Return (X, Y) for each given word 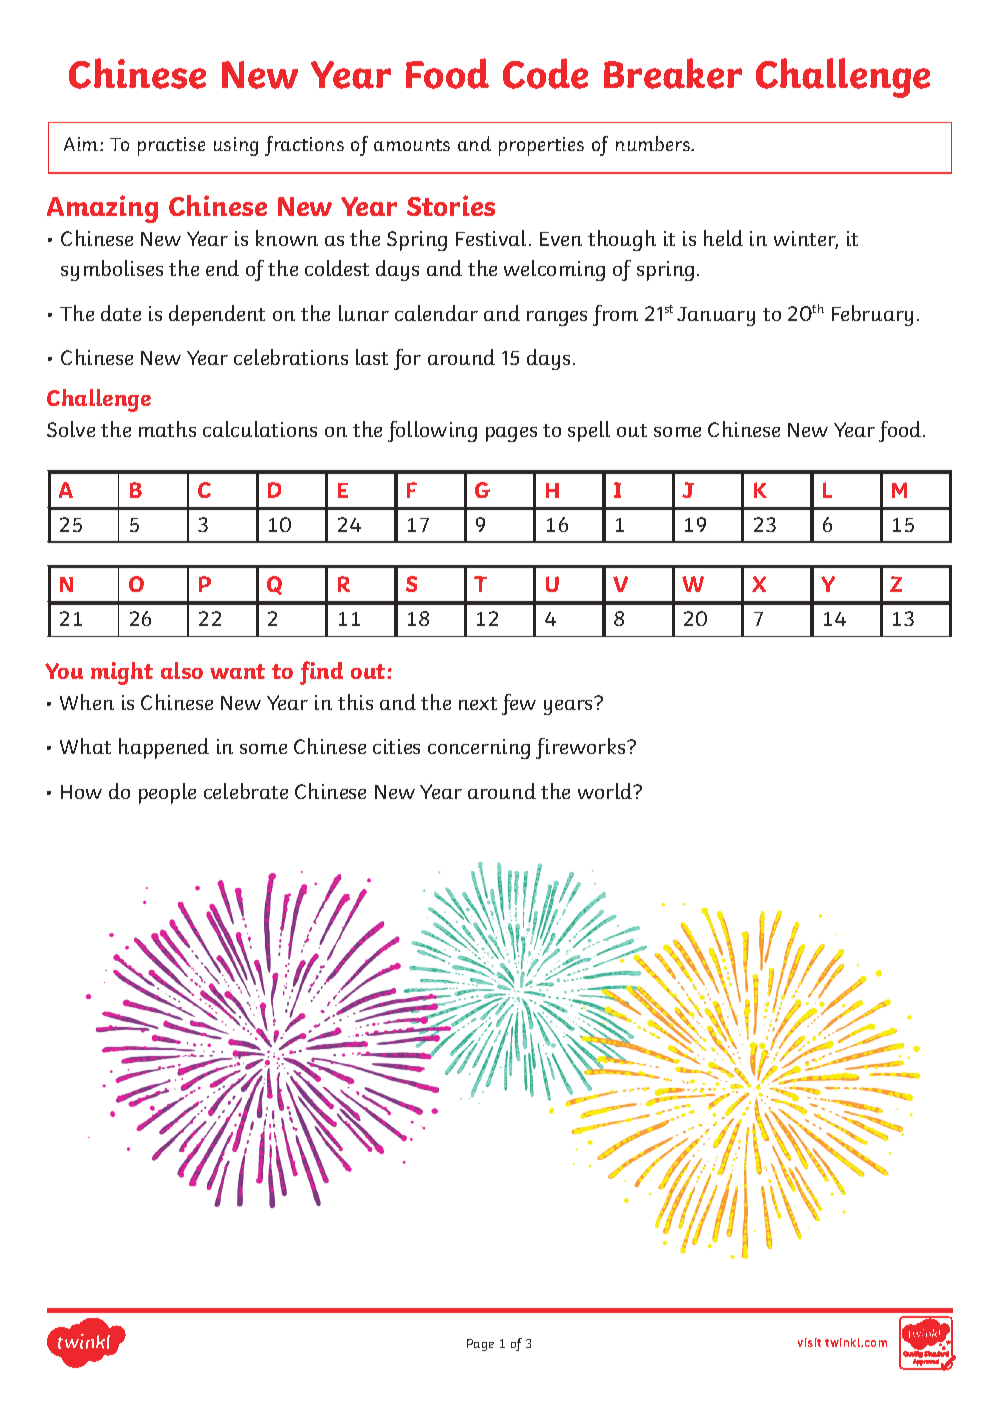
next (478, 703)
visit (809, 1342)
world (606, 791)
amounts (412, 145)
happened (164, 748)
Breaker (673, 73)
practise (171, 146)
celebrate (246, 791)
